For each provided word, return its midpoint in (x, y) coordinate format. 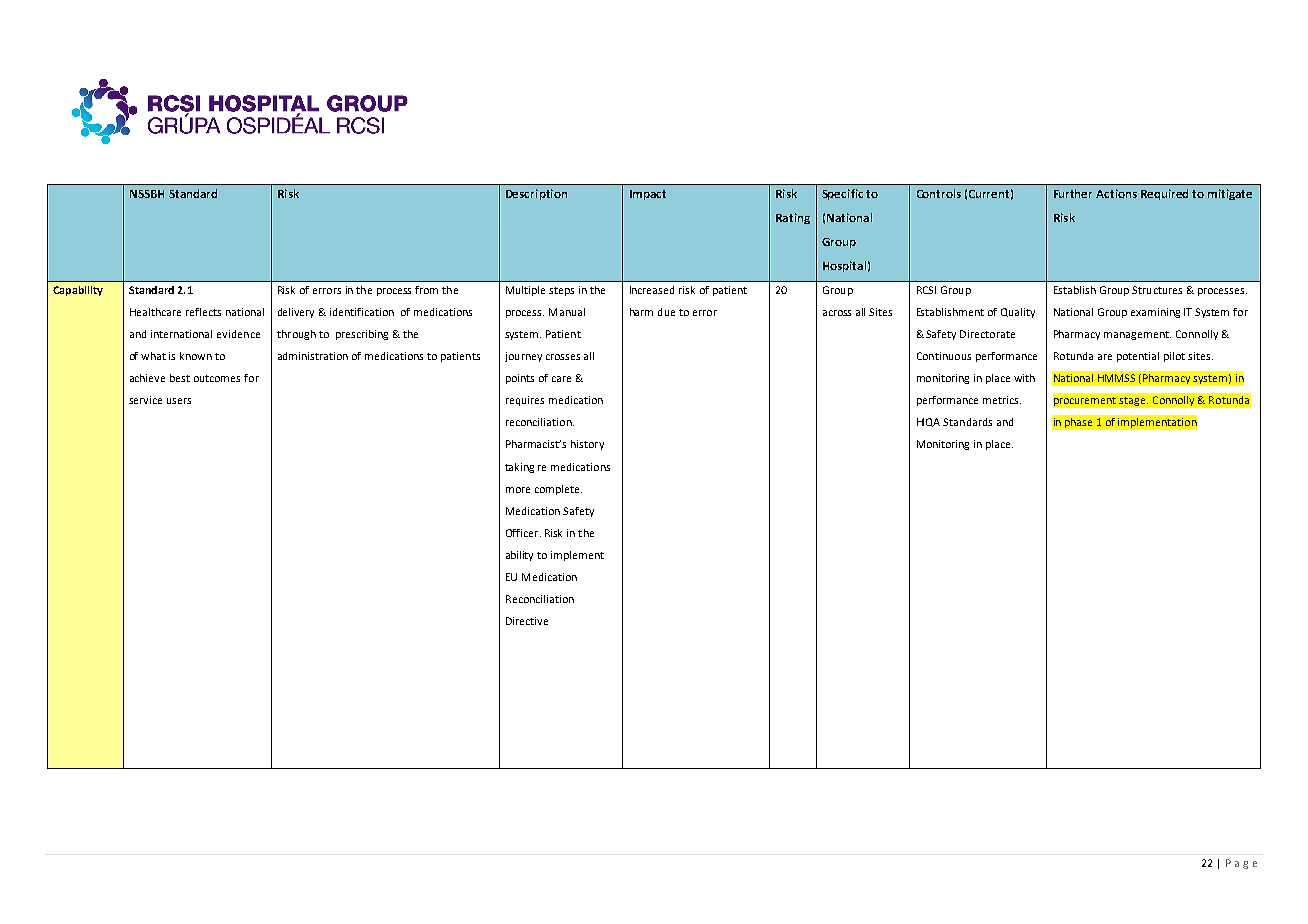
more (518, 490)
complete (558, 490)
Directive (527, 621)
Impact (648, 195)
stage (1133, 401)
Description (536, 194)
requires (525, 401)
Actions (1116, 193)
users (179, 401)
